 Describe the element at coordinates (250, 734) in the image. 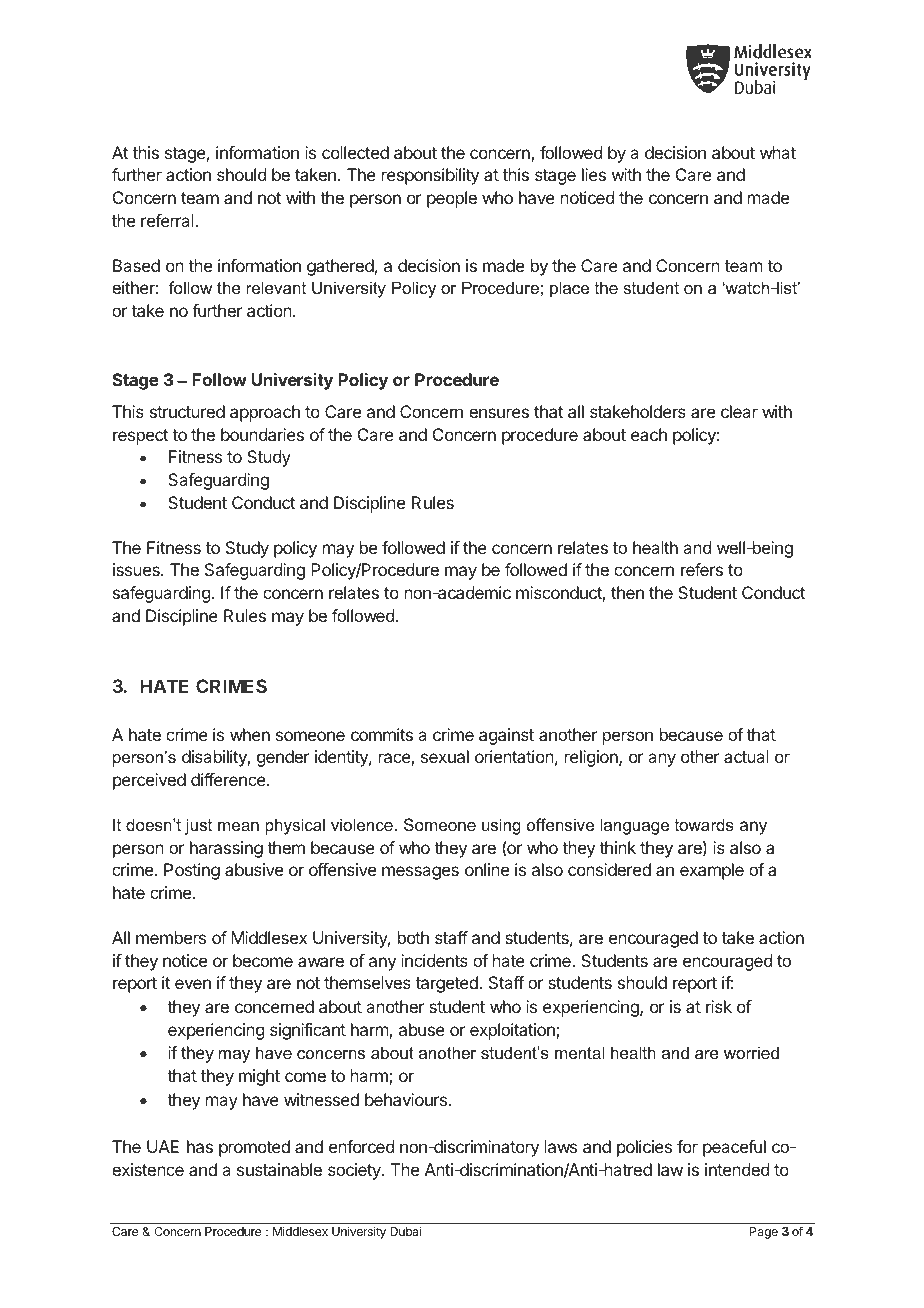

I see `when` at that location.
